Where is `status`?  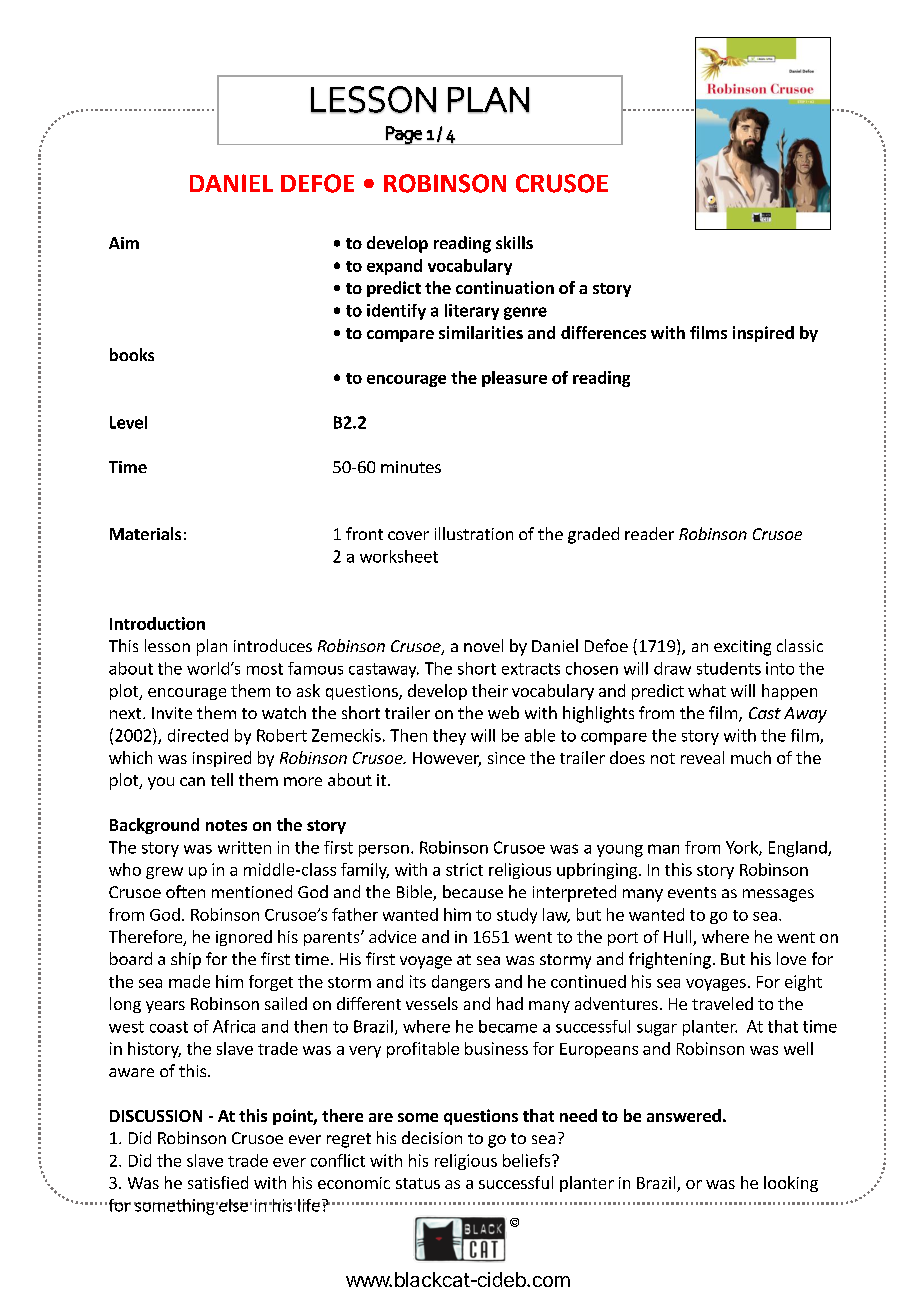 status is located at coordinates (418, 1183).
